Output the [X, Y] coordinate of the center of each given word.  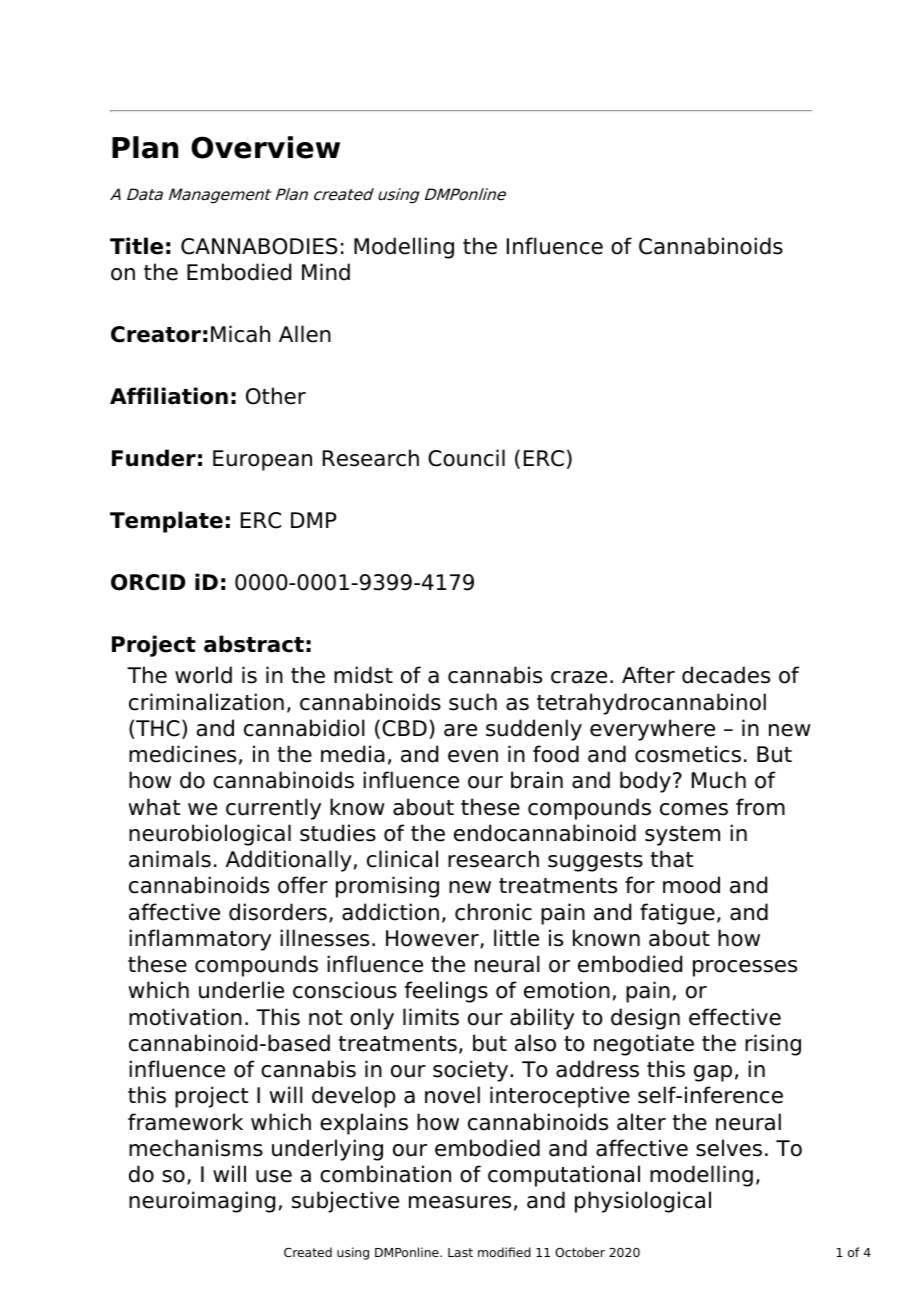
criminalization [206, 702]
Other [276, 396]
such [473, 702]
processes [745, 968]
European [262, 460]
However [433, 939]
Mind [326, 272]
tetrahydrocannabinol [651, 704]
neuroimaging [202, 1202]
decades [726, 675]
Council [466, 458]
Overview [265, 147]
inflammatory [200, 940]
